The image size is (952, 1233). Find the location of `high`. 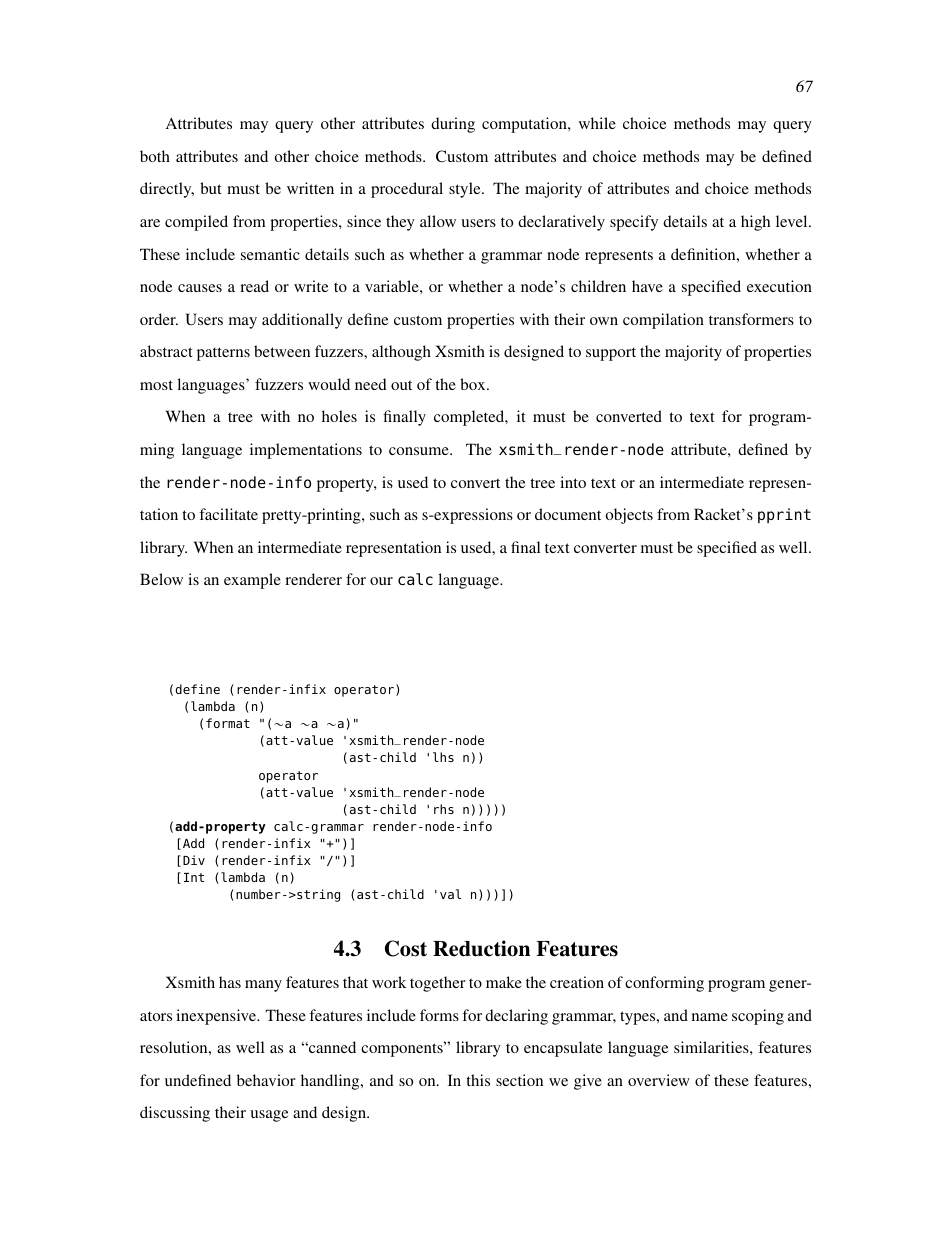

high is located at coordinates (755, 223).
